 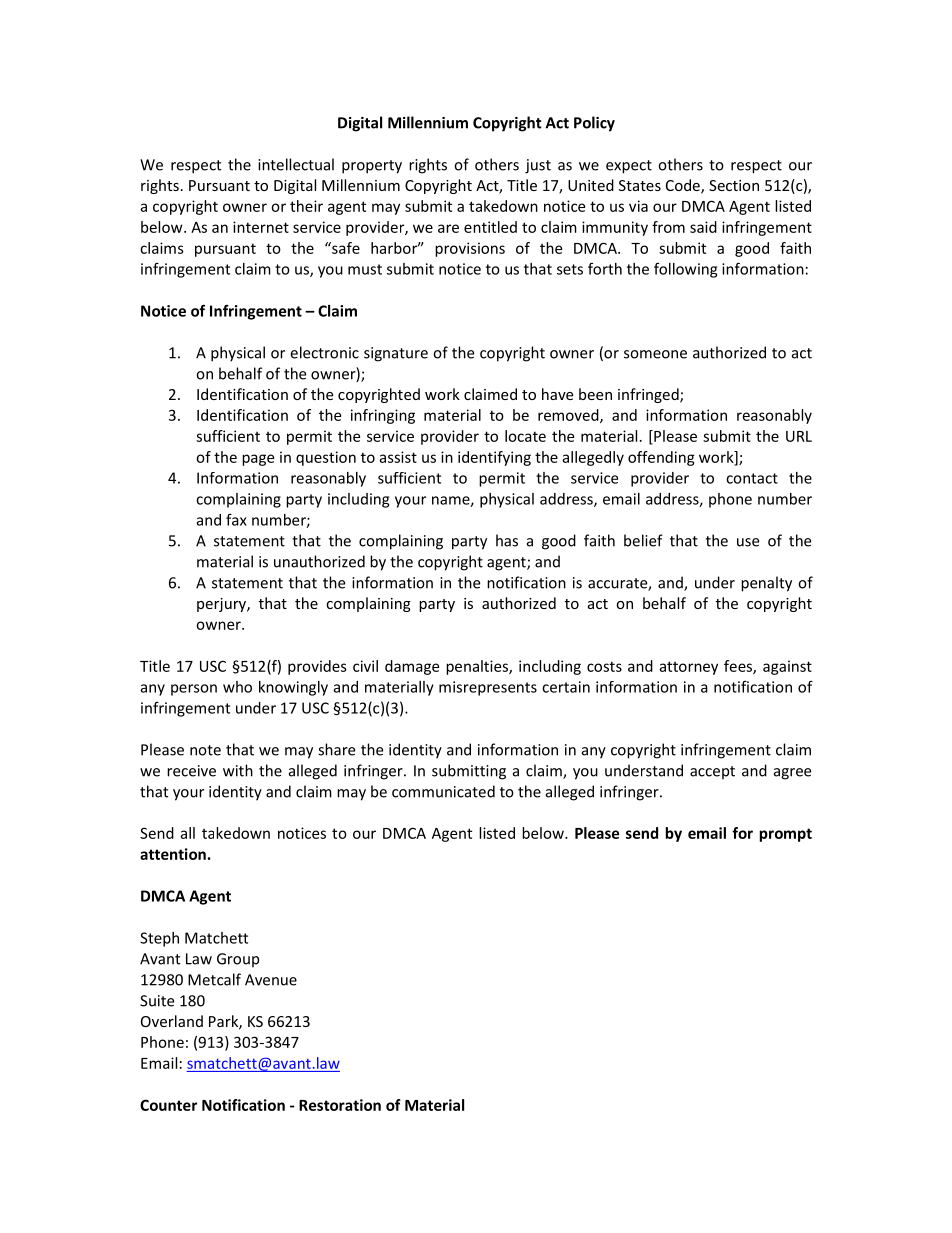 I want to click on just, so click(x=538, y=166).
